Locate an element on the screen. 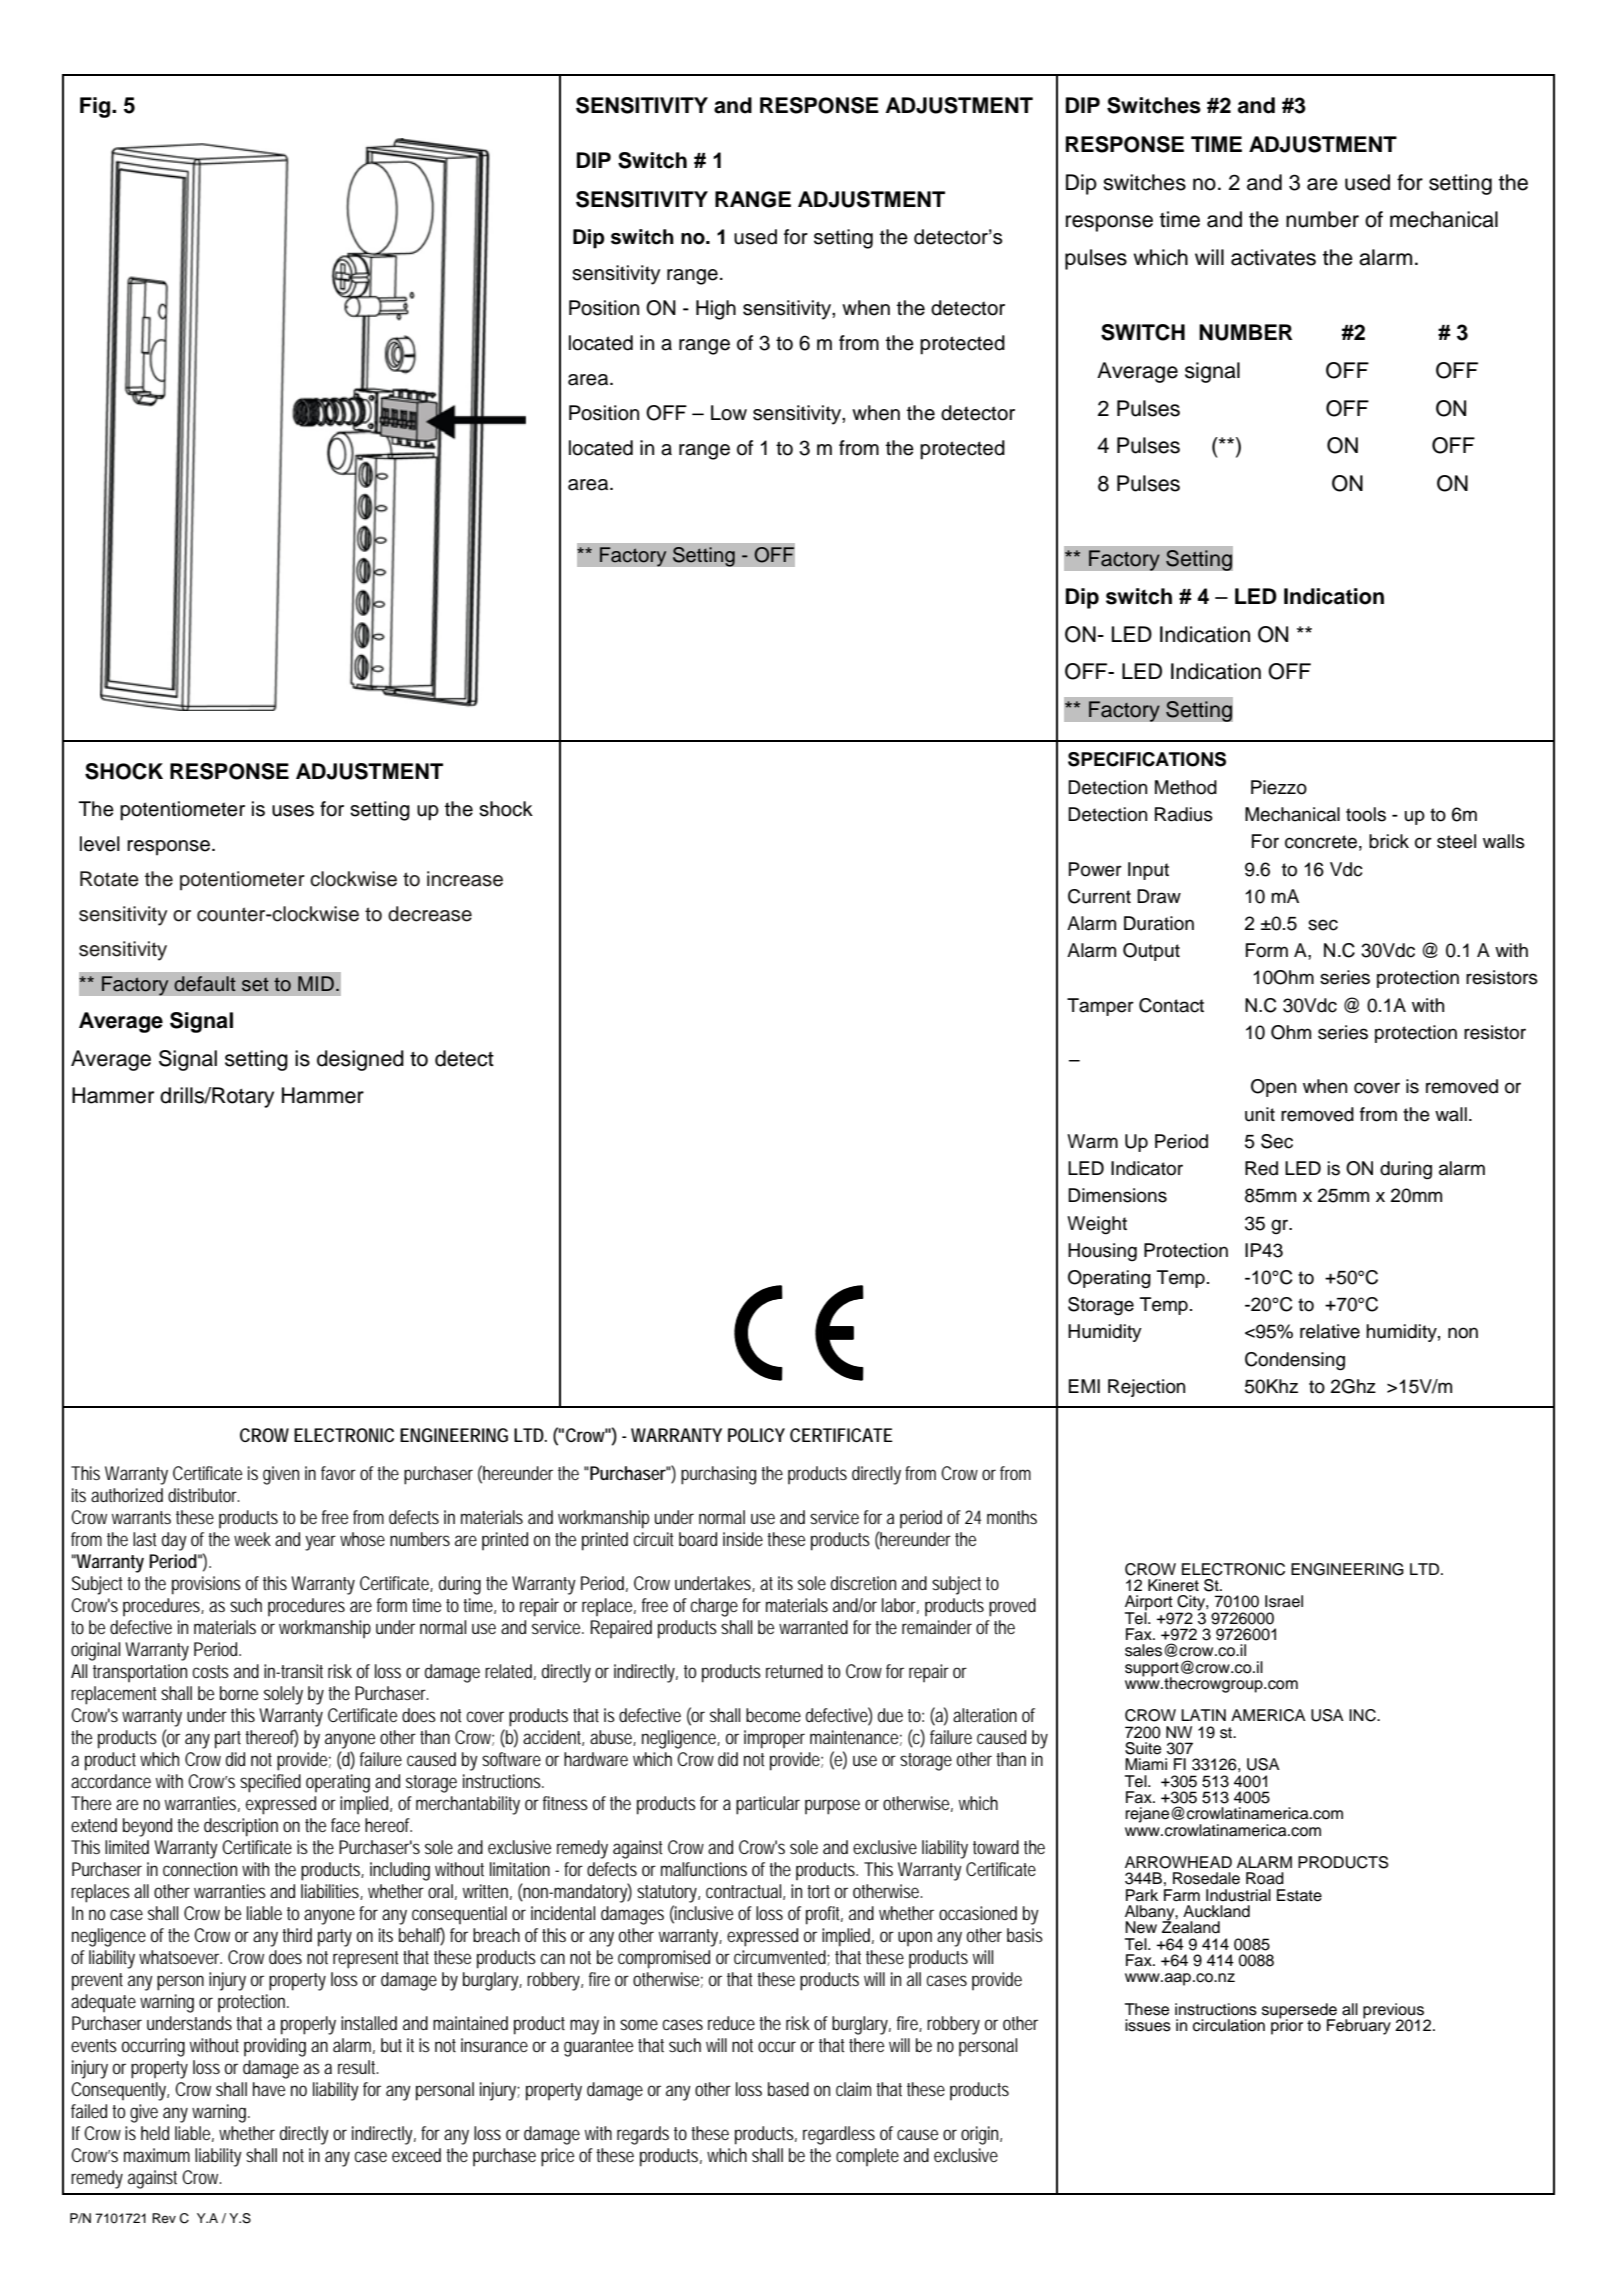  activates is located at coordinates (1273, 257).
